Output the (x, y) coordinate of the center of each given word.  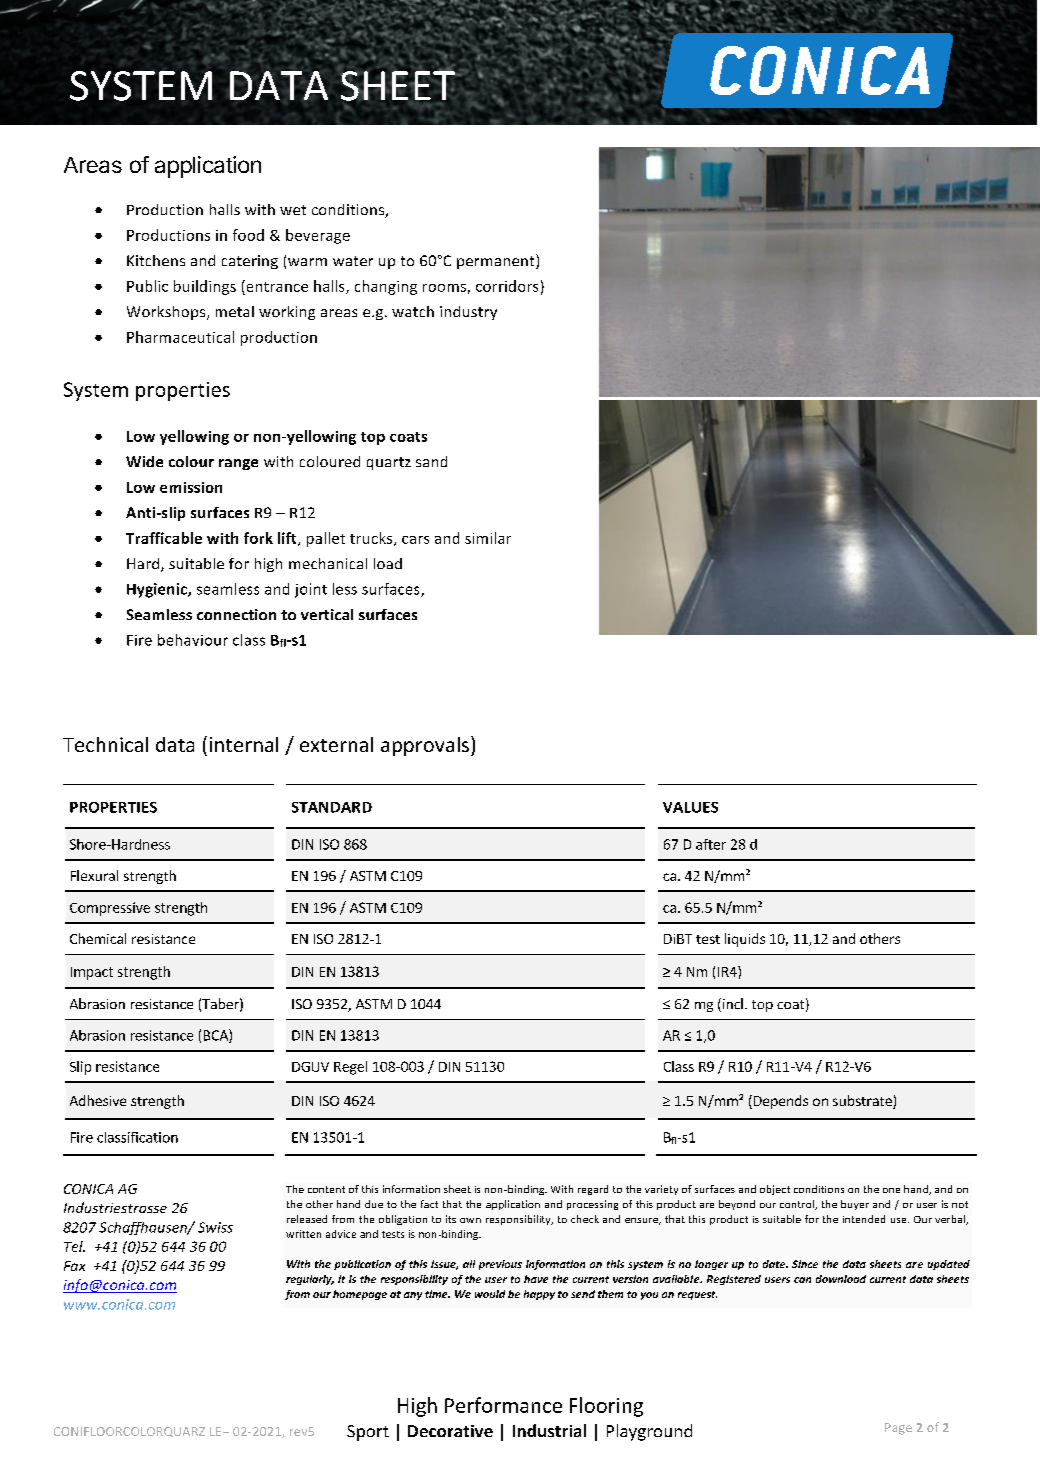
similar (488, 538)
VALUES (690, 807)
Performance (503, 1405)
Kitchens (156, 260)
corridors (507, 286)
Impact (92, 973)
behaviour (193, 640)
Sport (368, 1433)
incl (731, 1005)
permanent (497, 261)
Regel (350, 1068)
